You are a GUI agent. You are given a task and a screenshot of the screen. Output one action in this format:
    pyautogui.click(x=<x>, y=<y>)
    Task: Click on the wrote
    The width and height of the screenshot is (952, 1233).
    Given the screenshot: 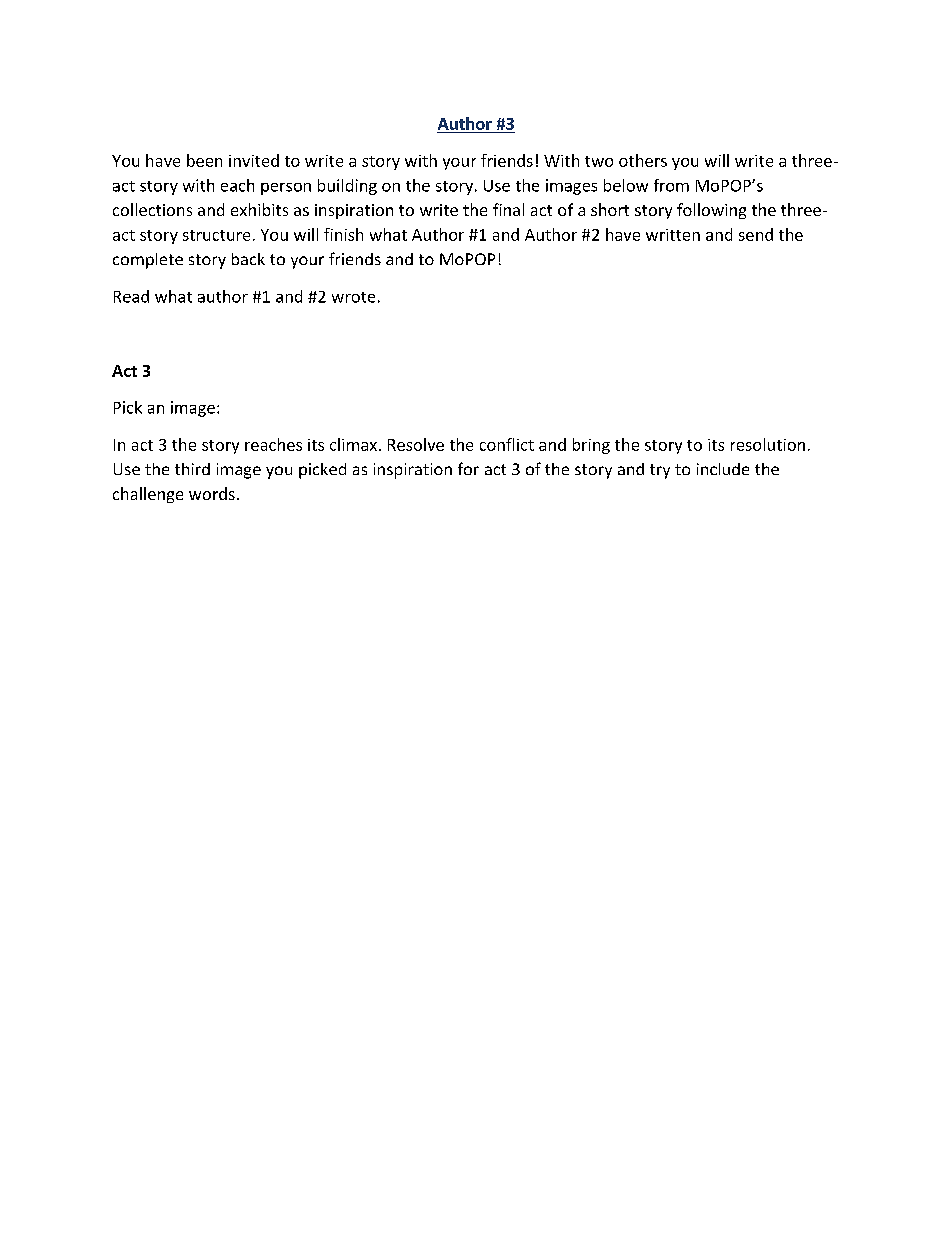 What is the action you would take?
    pyautogui.click(x=353, y=297)
